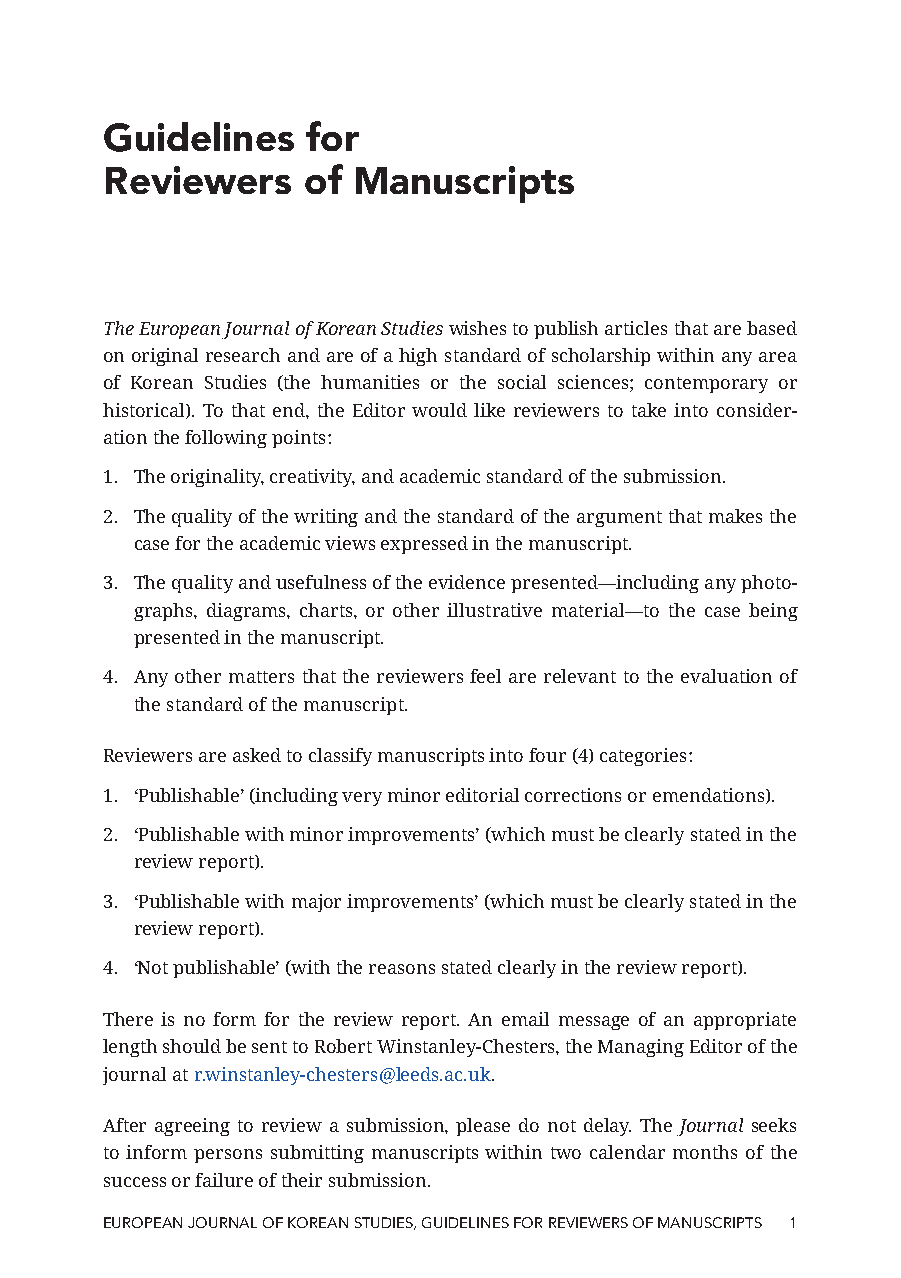 The height and width of the screenshot is (1278, 901). What do you see at coordinates (362, 799) in the screenshot?
I see `very` at bounding box center [362, 799].
